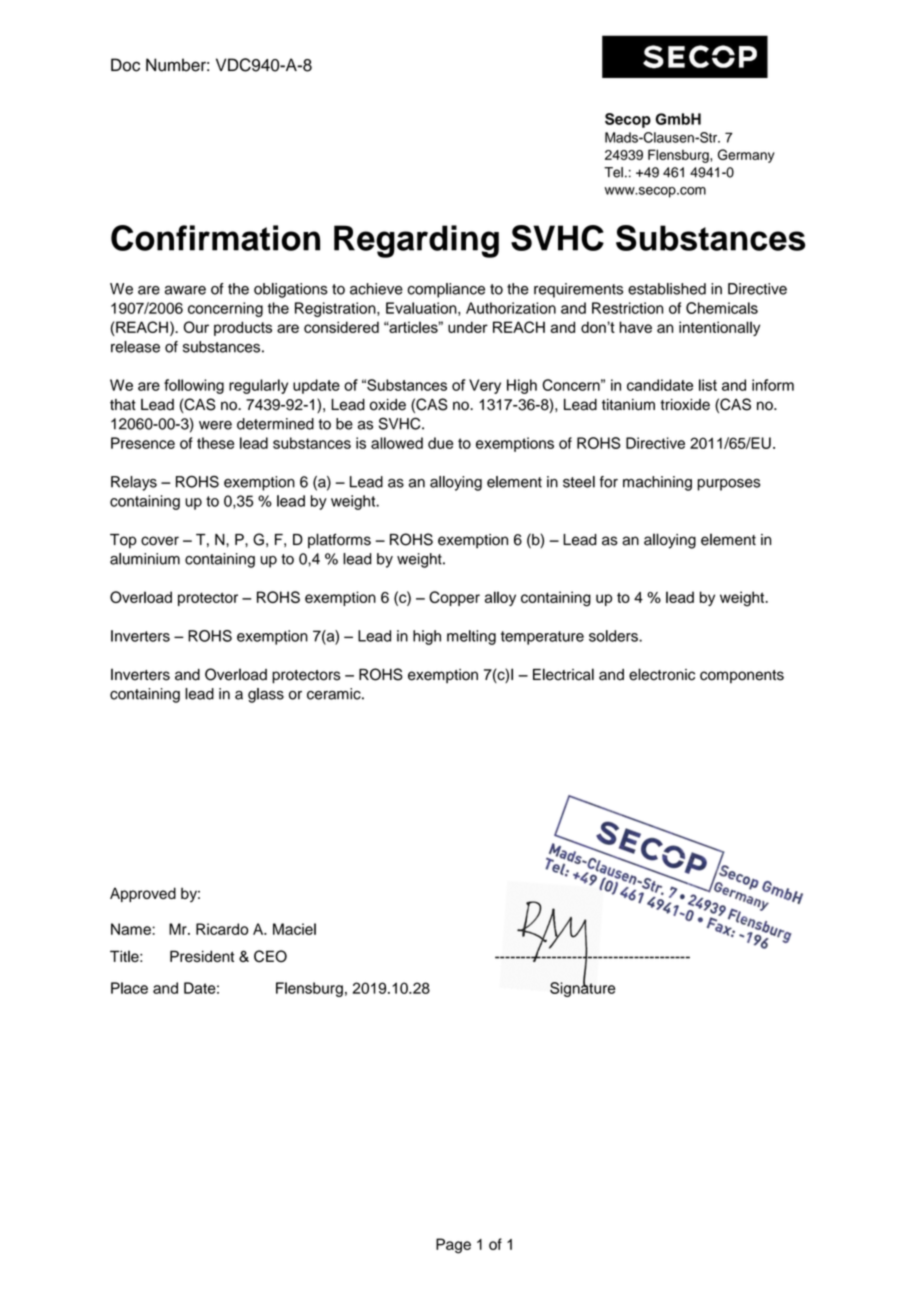 The height and width of the page is (1308, 924). What do you see at coordinates (416, 241) in the page?
I see `Regarding` at bounding box center [416, 241].
